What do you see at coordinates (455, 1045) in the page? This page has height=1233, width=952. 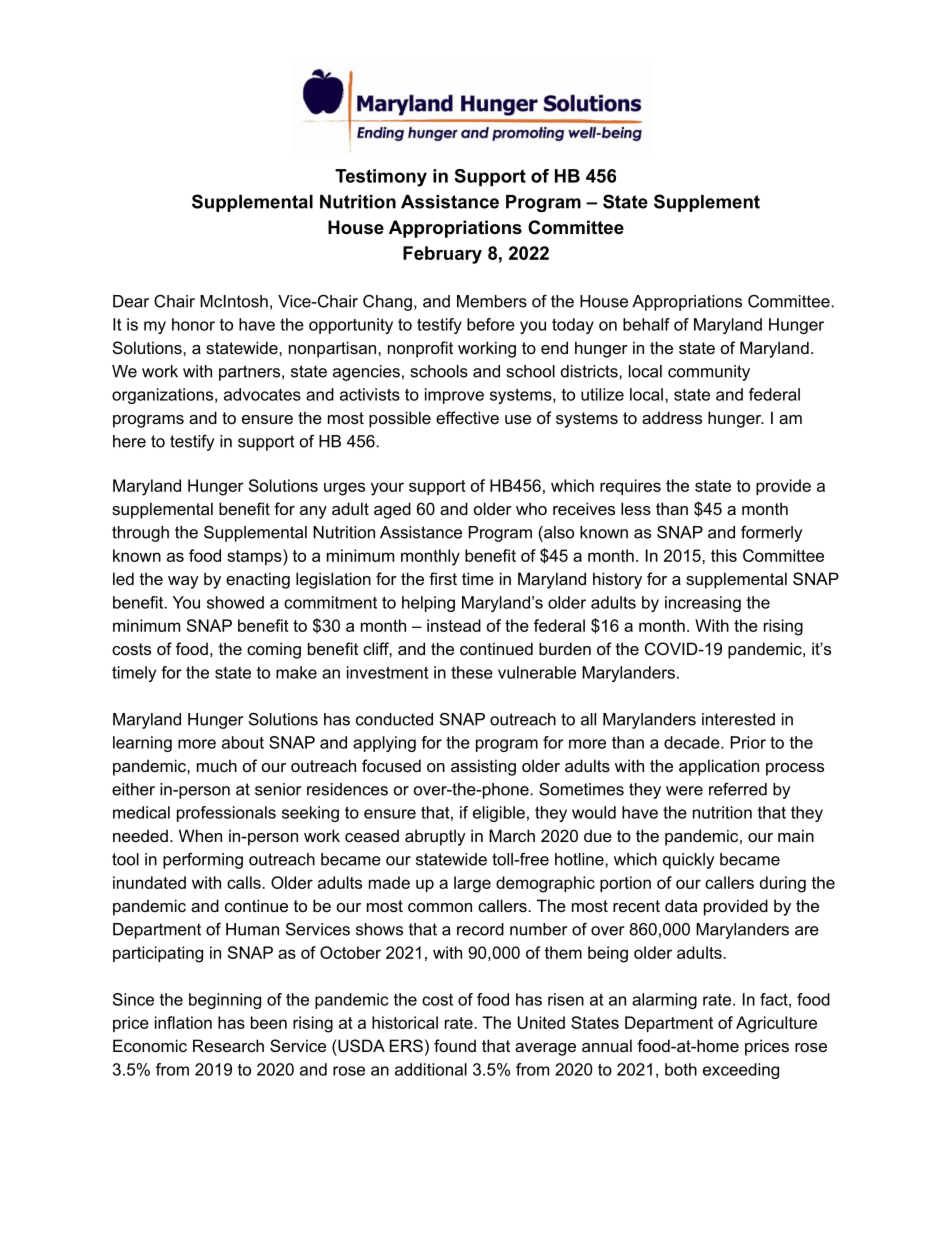 I see `found` at bounding box center [455, 1045].
